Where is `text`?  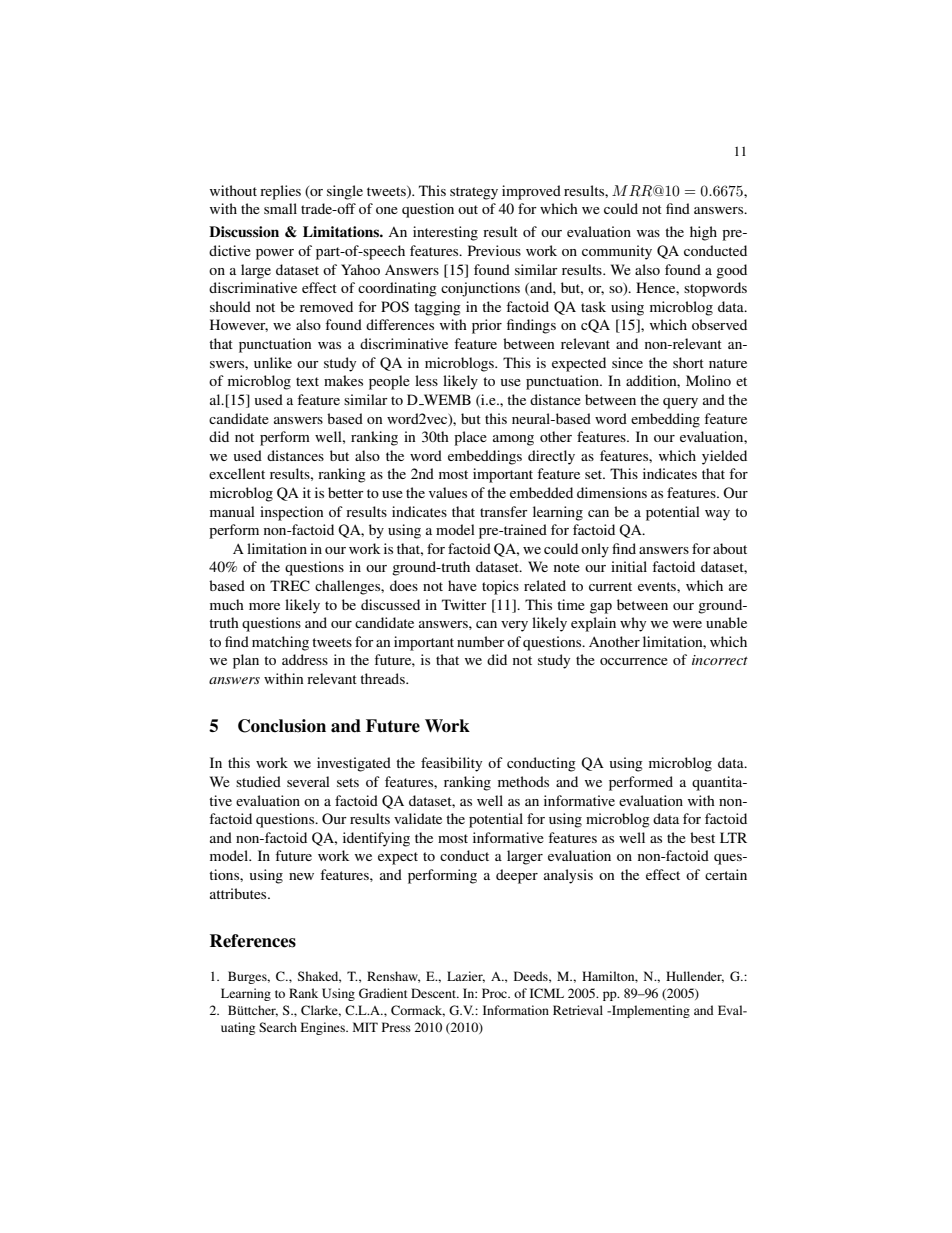
text is located at coordinates (307, 381).
